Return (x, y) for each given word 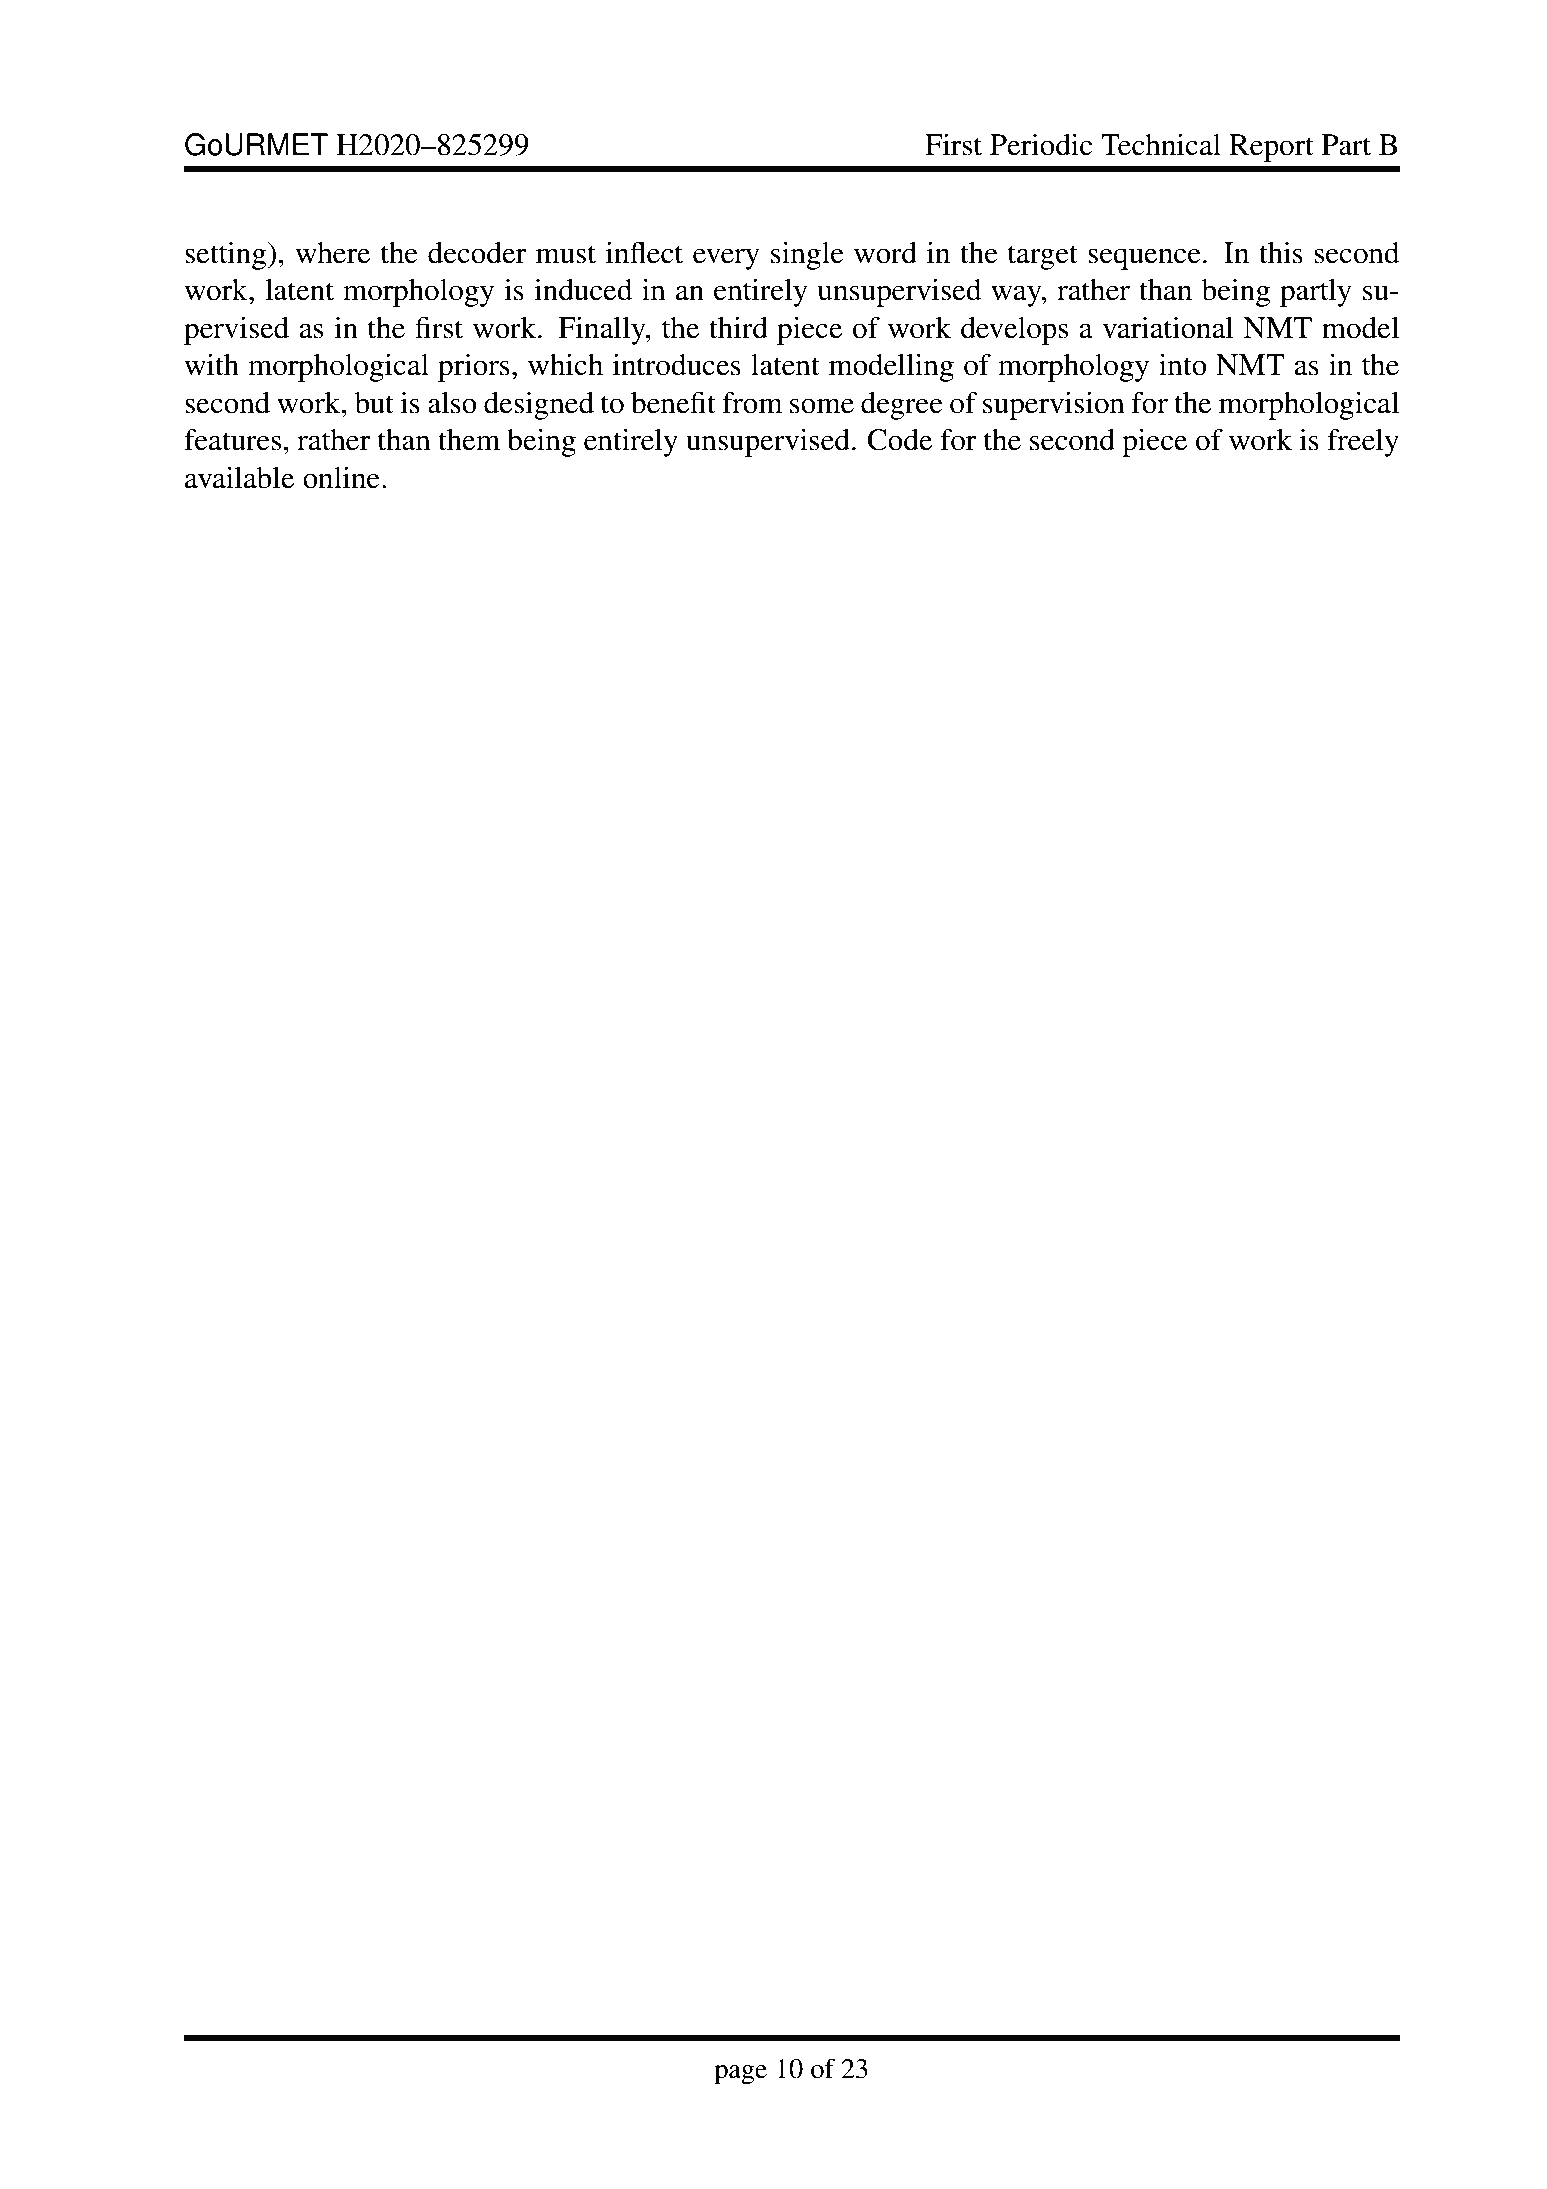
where (332, 253)
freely (1363, 442)
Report (1271, 148)
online (341, 478)
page (740, 2074)
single (807, 256)
